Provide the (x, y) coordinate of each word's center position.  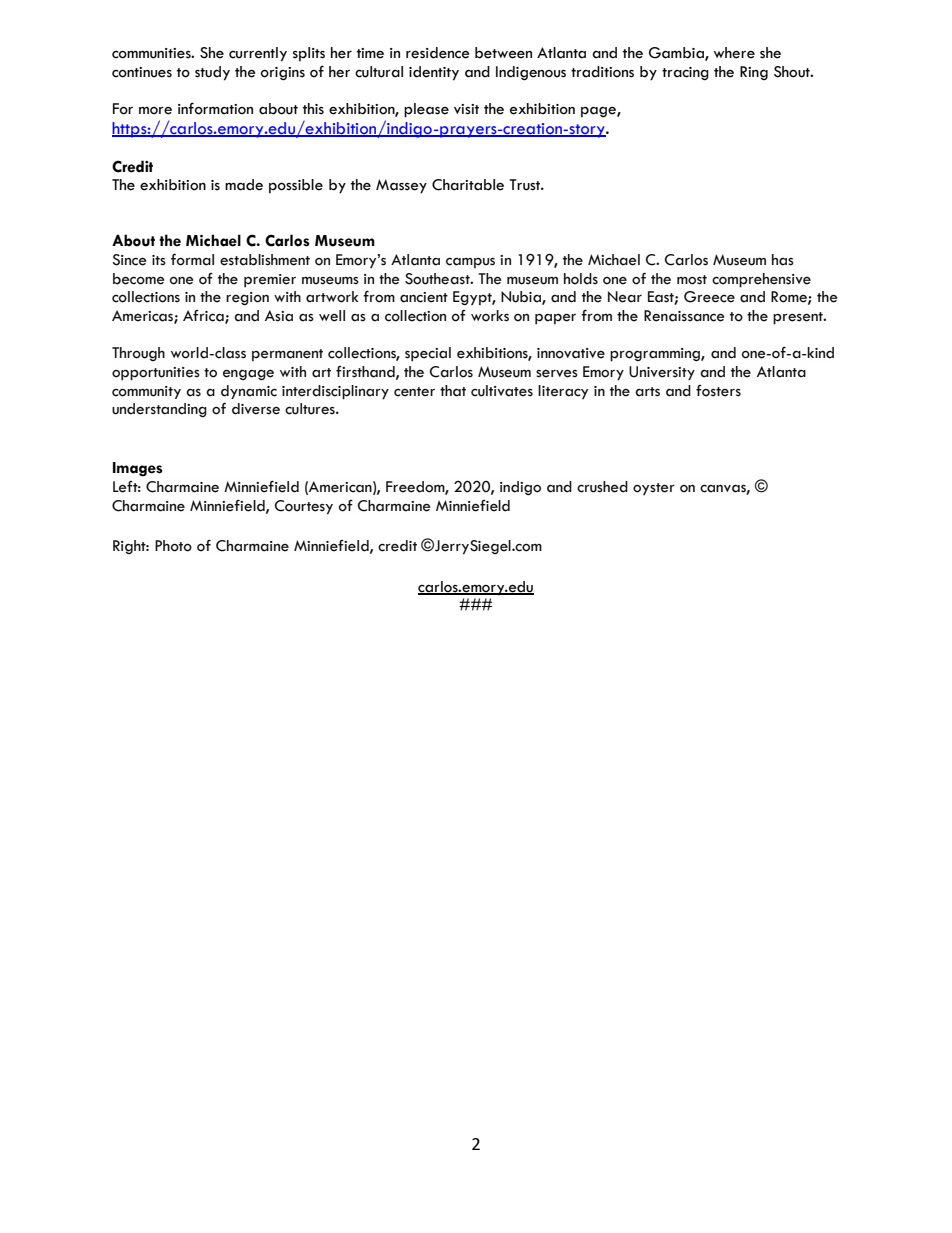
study (212, 73)
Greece (709, 297)
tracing (685, 74)
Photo (173, 546)
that (453, 391)
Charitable (468, 185)
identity (434, 73)
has (783, 260)
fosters (718, 391)
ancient (424, 297)
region (247, 299)
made (244, 185)
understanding (159, 410)
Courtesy (304, 507)
